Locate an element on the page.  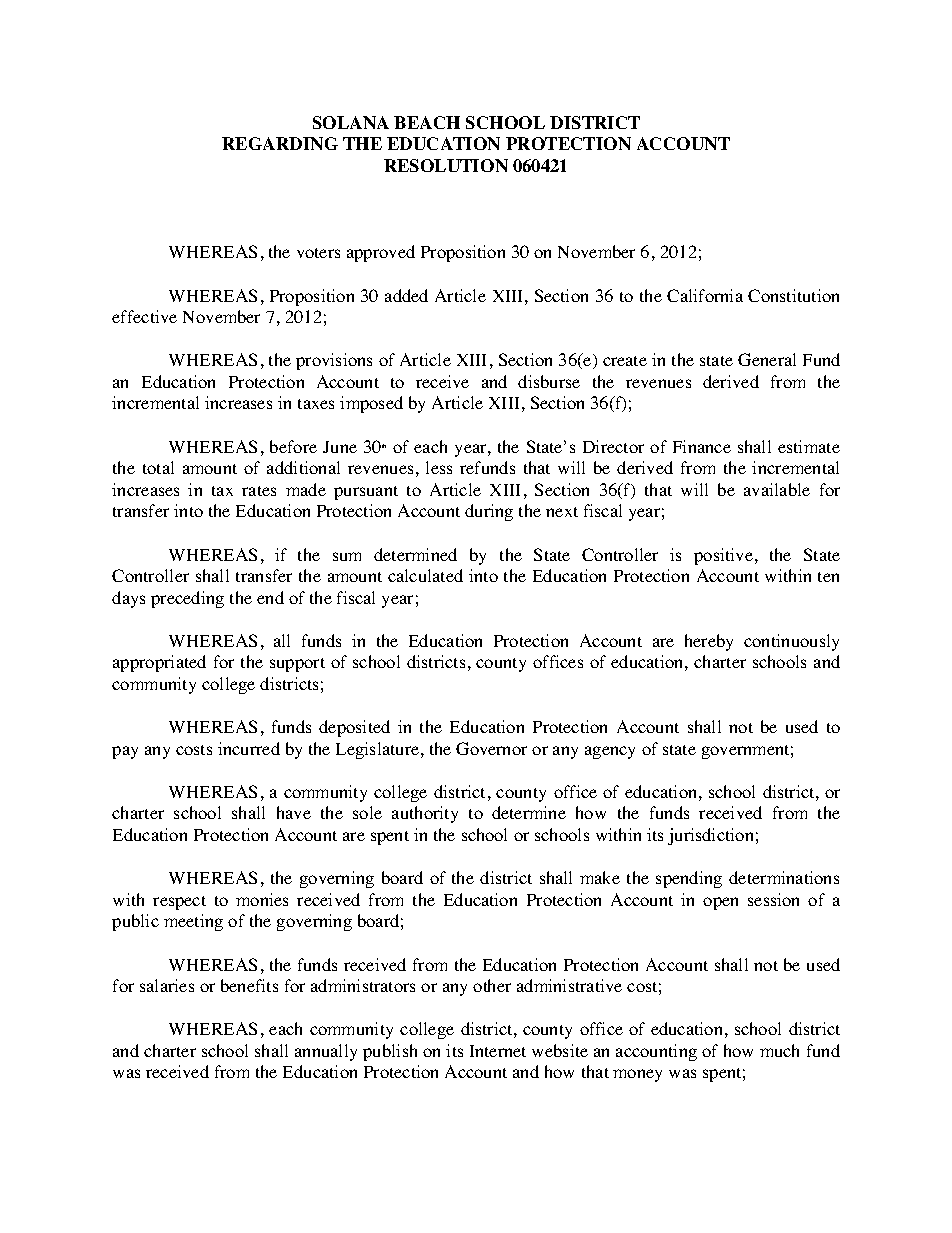
calculated is located at coordinates (425, 575).
